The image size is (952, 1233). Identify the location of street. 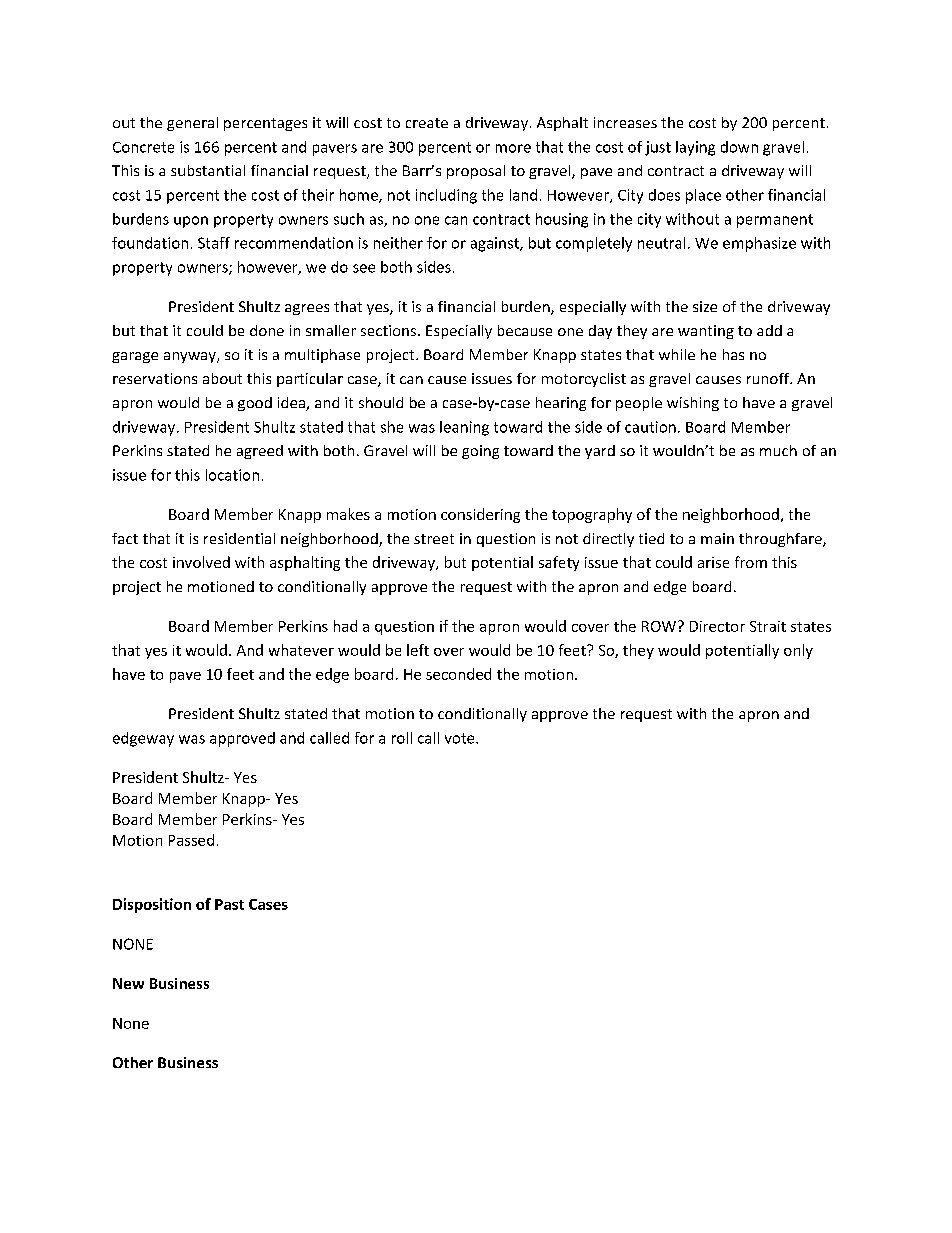
(434, 539).
